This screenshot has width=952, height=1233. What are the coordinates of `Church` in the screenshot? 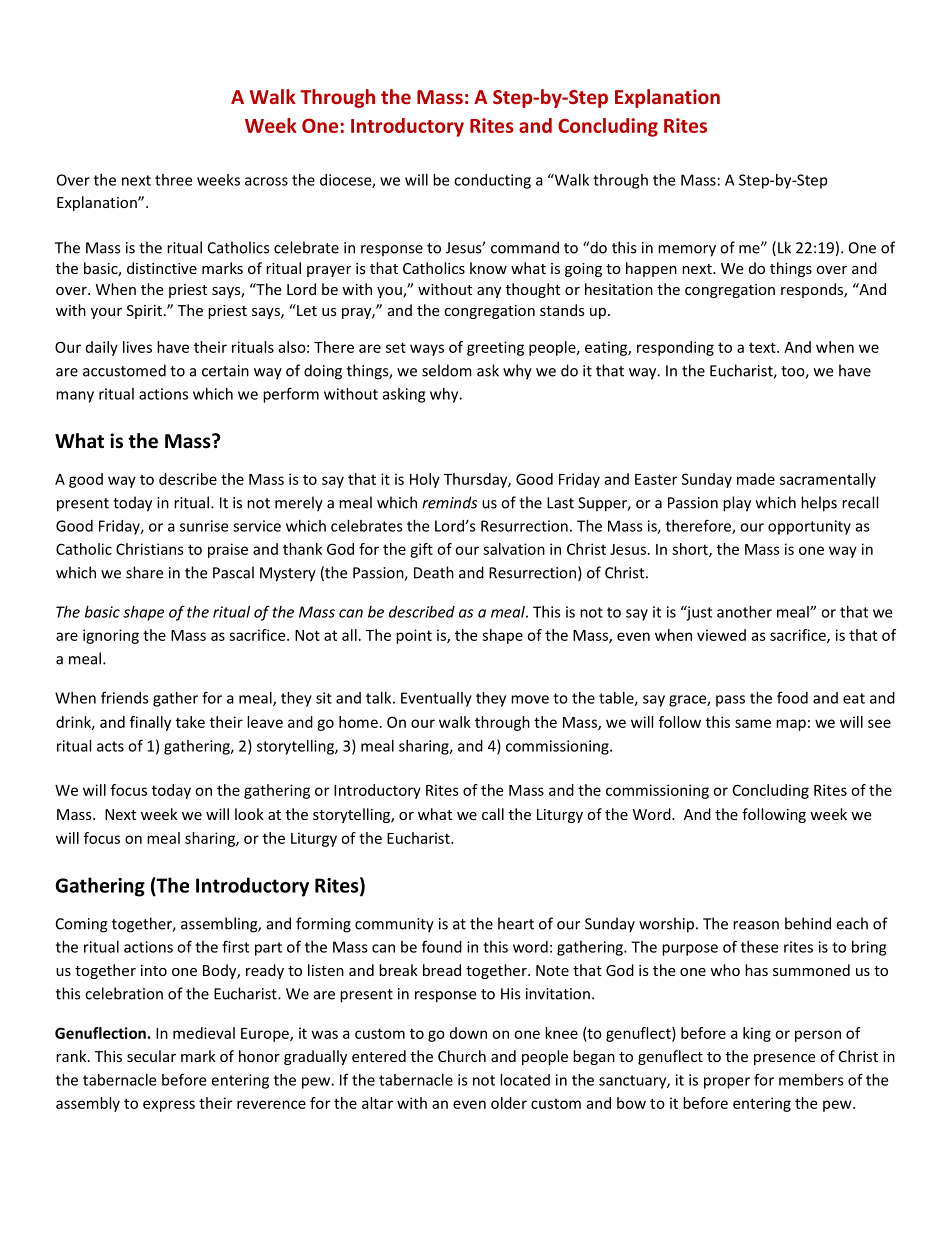 It's located at (462, 1056).
